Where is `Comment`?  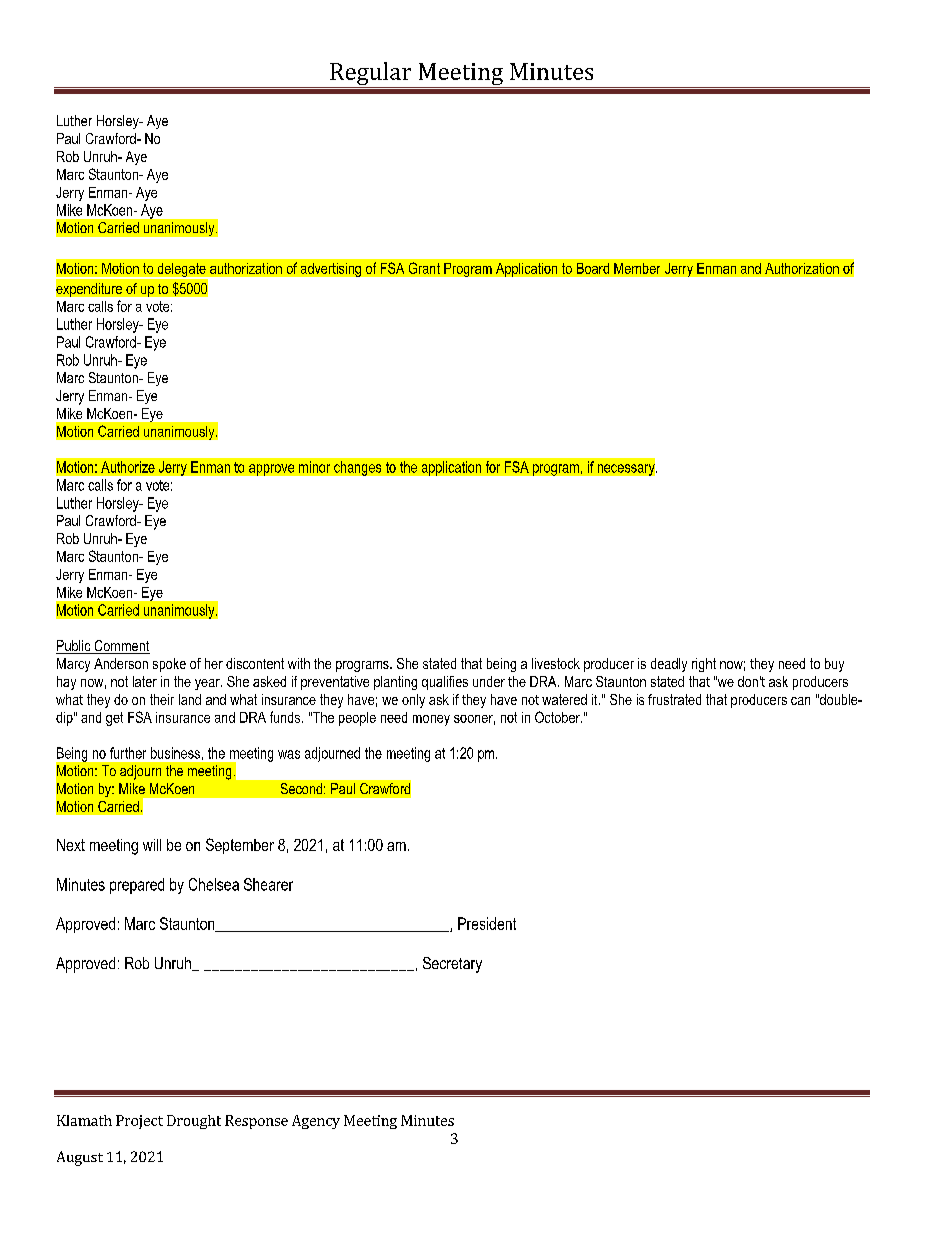
Comment is located at coordinates (121, 647).
